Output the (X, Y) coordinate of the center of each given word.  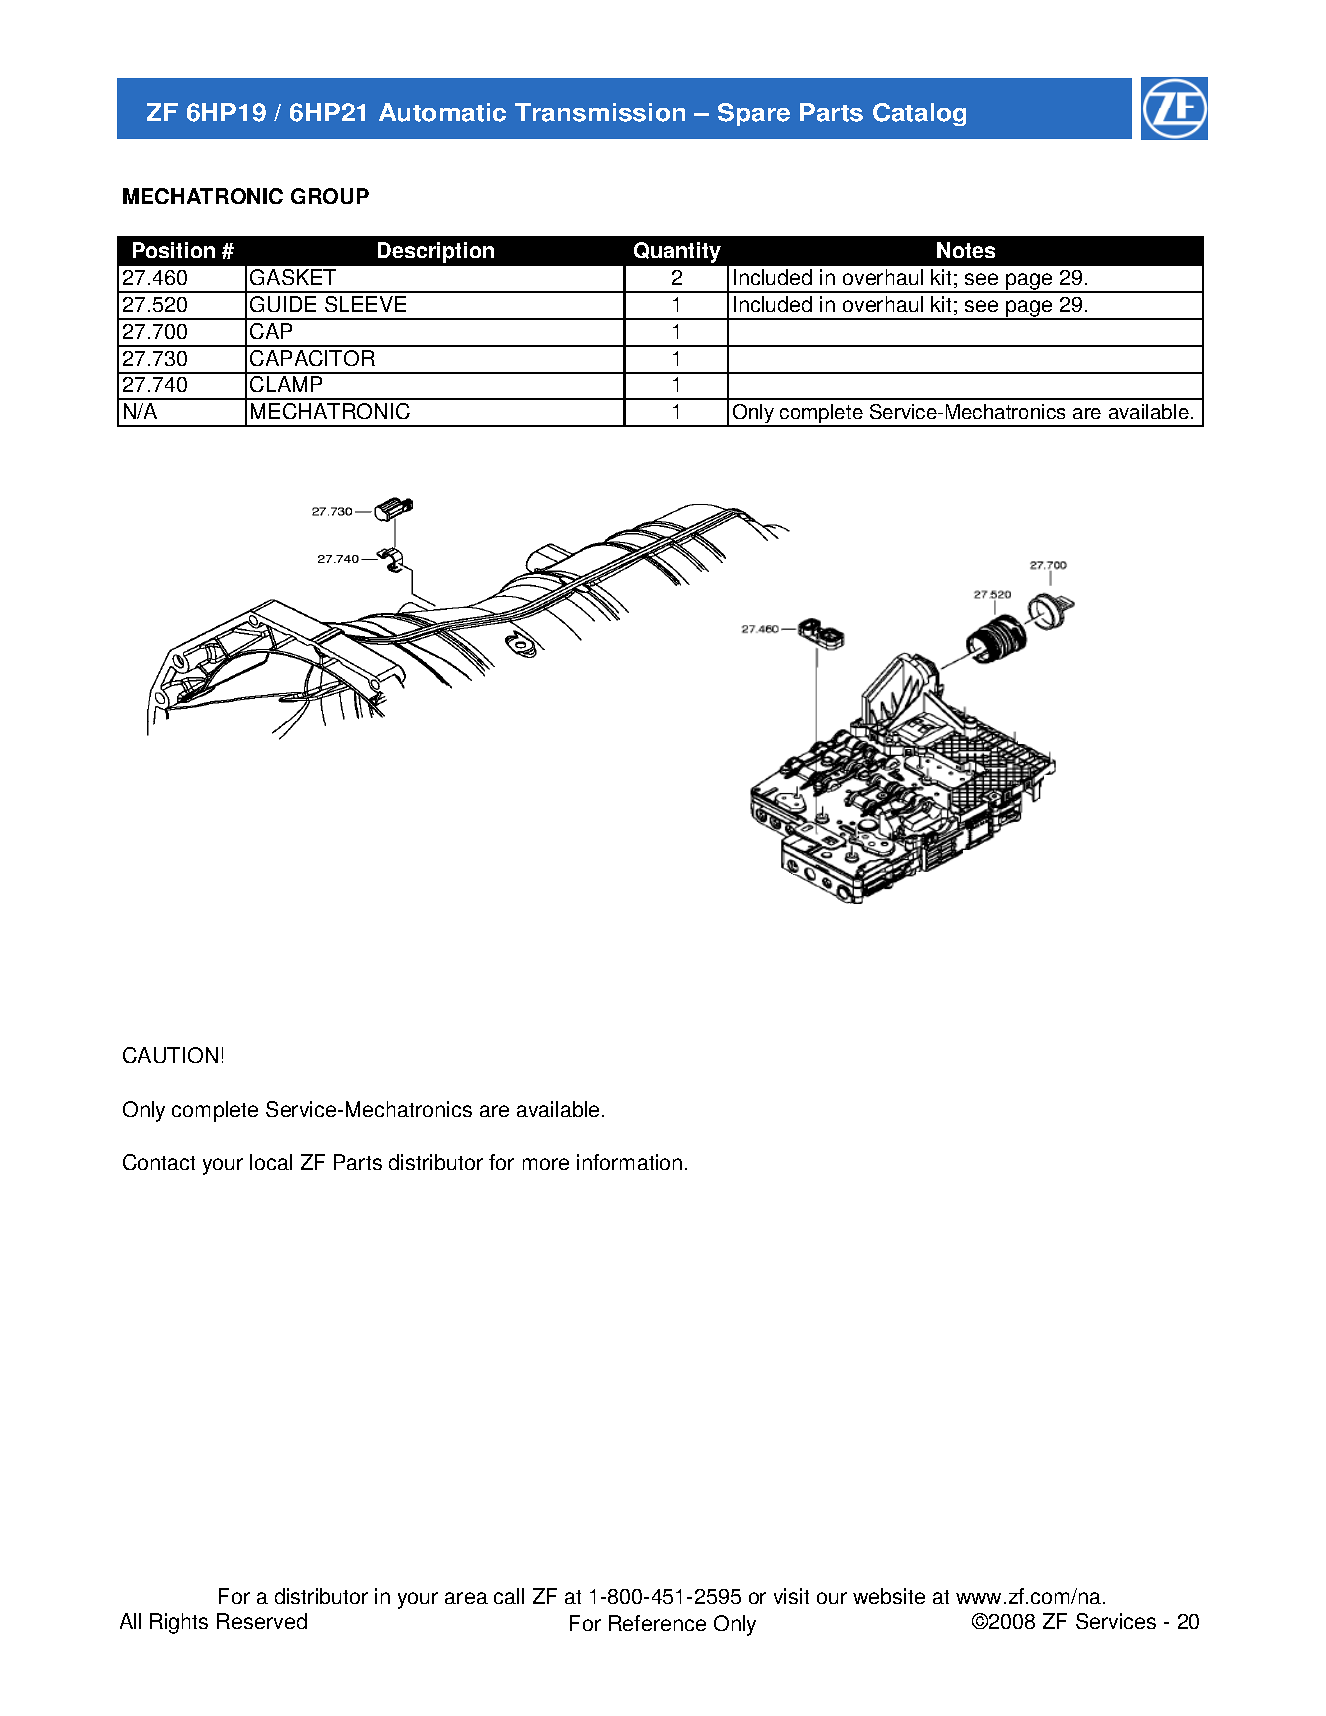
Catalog (919, 114)
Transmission (600, 112)
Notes (966, 250)
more (546, 1164)
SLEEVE (365, 304)
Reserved (262, 1621)
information (629, 1162)
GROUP (330, 196)
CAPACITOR (312, 358)
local (271, 1162)
